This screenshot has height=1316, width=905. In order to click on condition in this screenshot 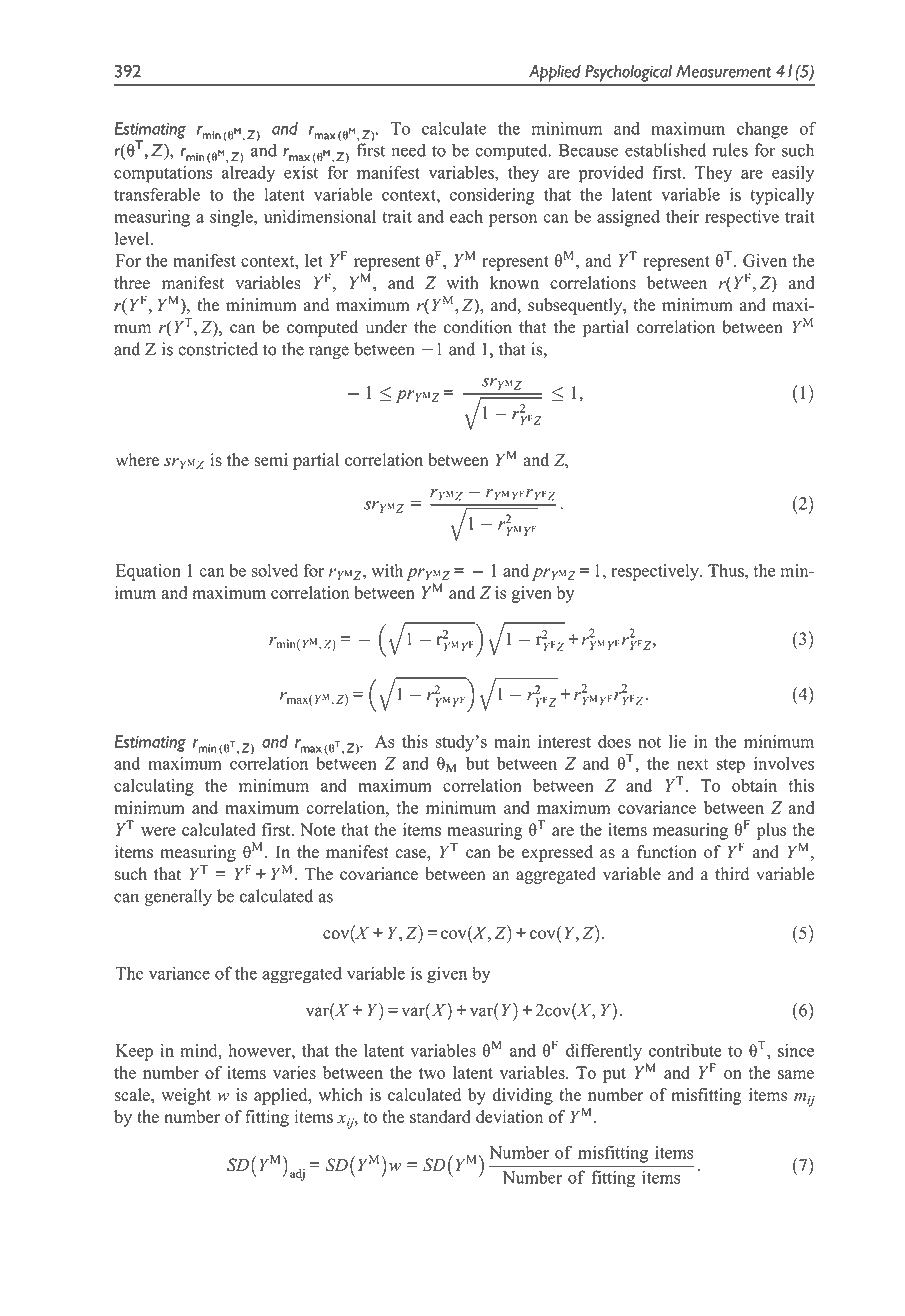, I will do `click(478, 327)`.
